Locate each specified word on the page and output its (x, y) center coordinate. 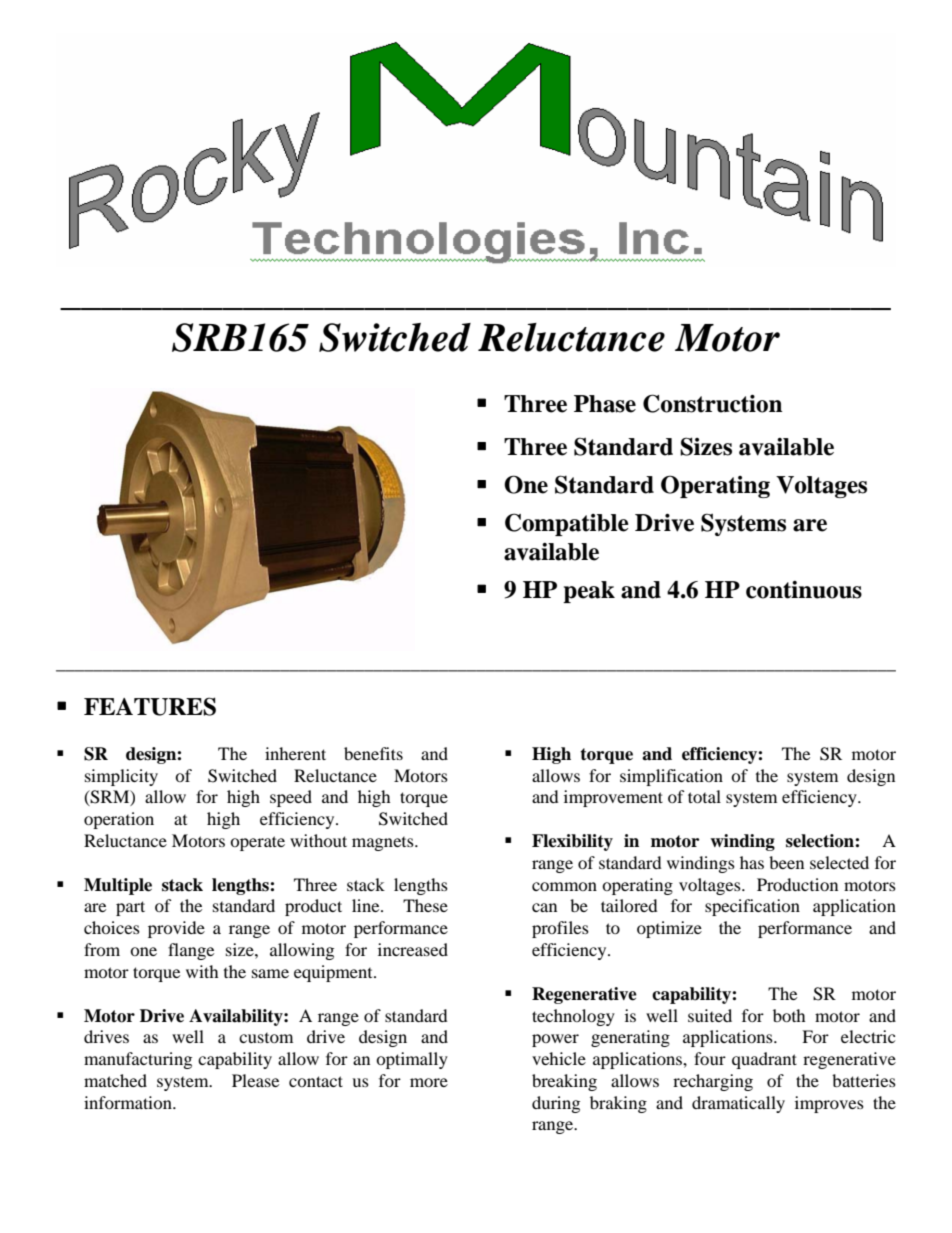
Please (255, 1080)
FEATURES (150, 706)
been (786, 862)
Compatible (567, 524)
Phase (605, 404)
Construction (713, 403)
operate (257, 843)
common (564, 886)
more (429, 1082)
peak (589, 592)
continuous (804, 590)
